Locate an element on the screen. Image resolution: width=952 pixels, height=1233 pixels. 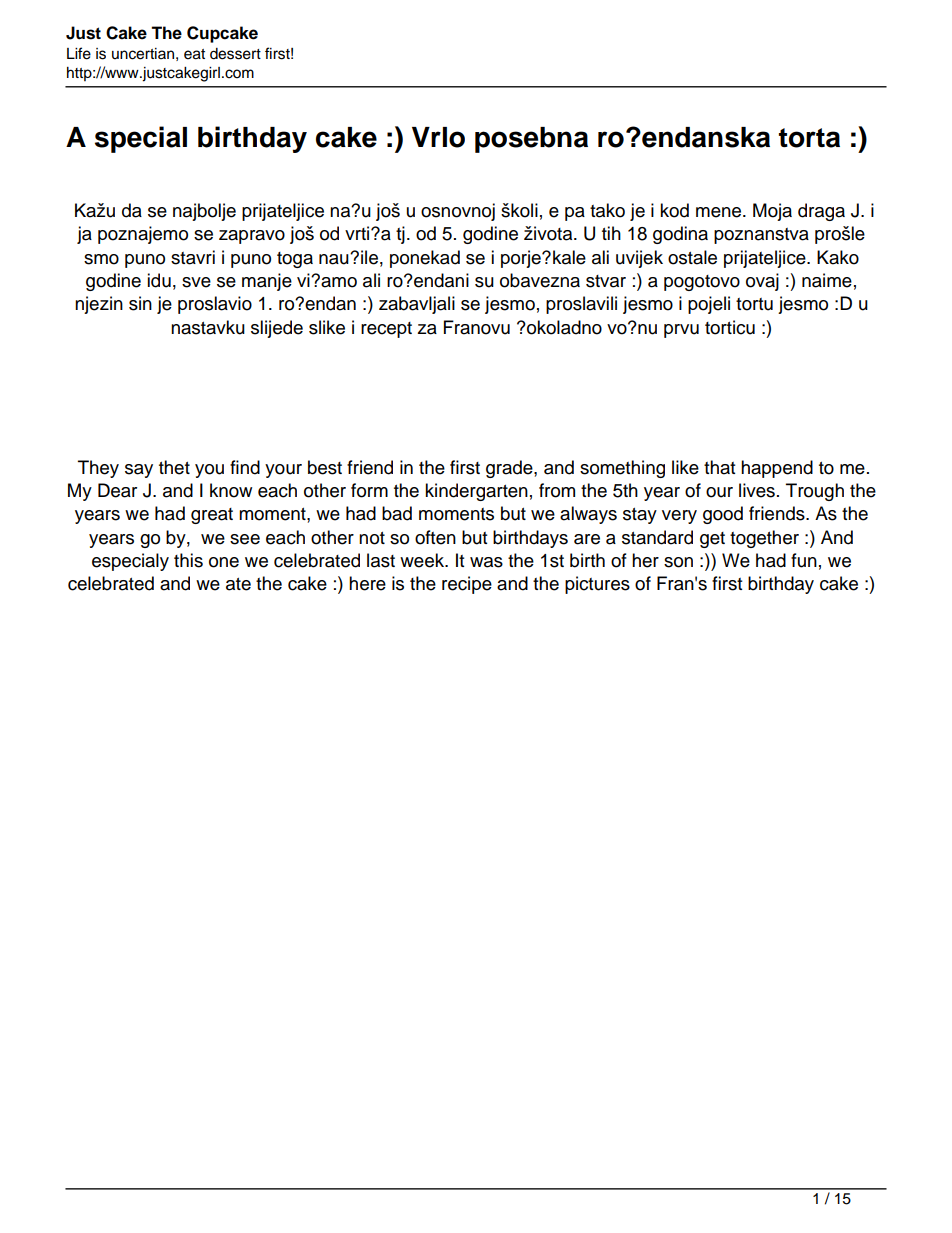
toga is located at coordinates (295, 260).
